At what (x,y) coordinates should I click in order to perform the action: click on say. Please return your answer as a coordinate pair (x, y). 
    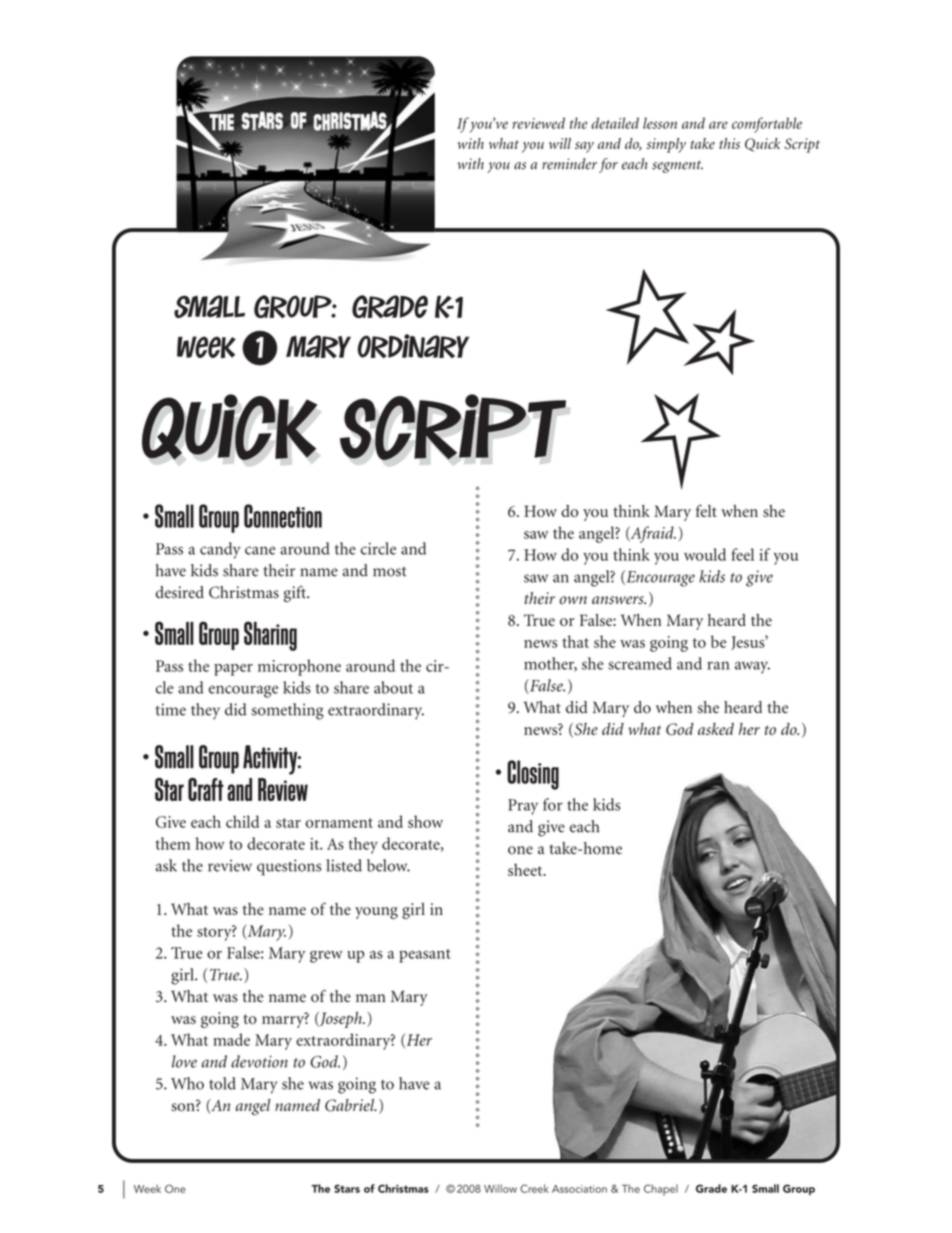
    Looking at the image, I should click on (584, 147).
